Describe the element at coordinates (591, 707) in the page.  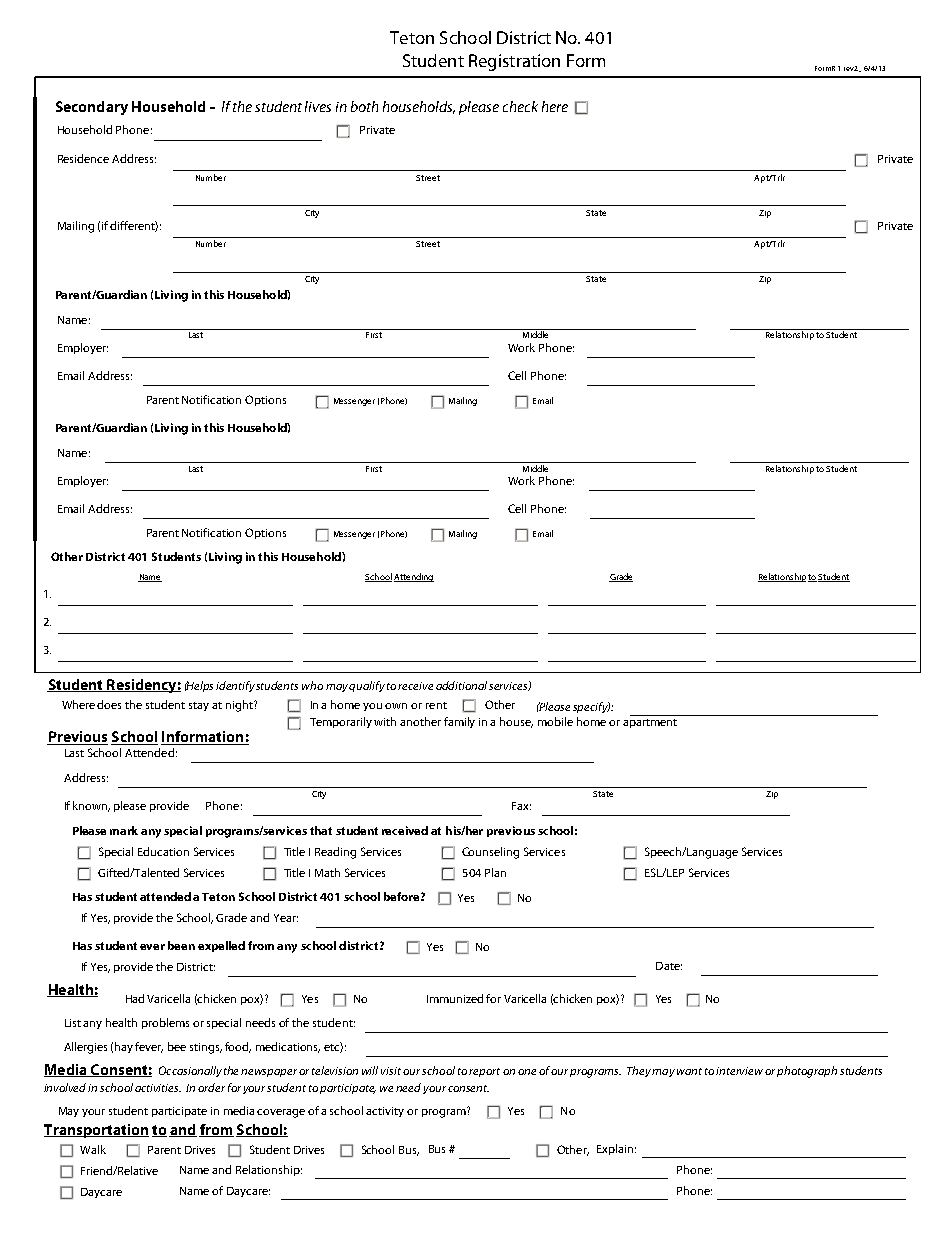
I see `specify` at that location.
